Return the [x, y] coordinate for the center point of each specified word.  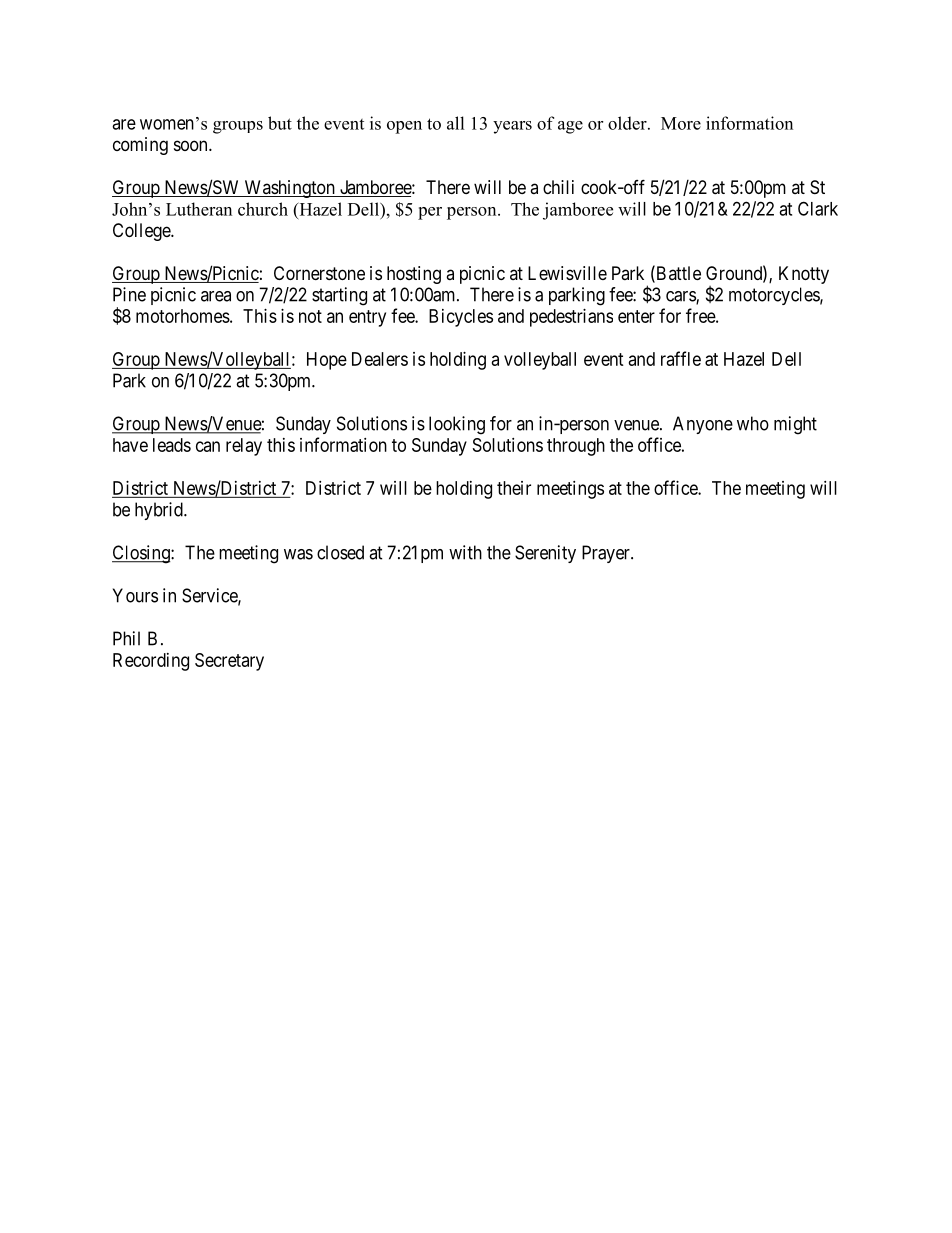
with [465, 552]
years [512, 127]
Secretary [229, 662]
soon [192, 145]
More [681, 123]
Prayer [607, 554]
